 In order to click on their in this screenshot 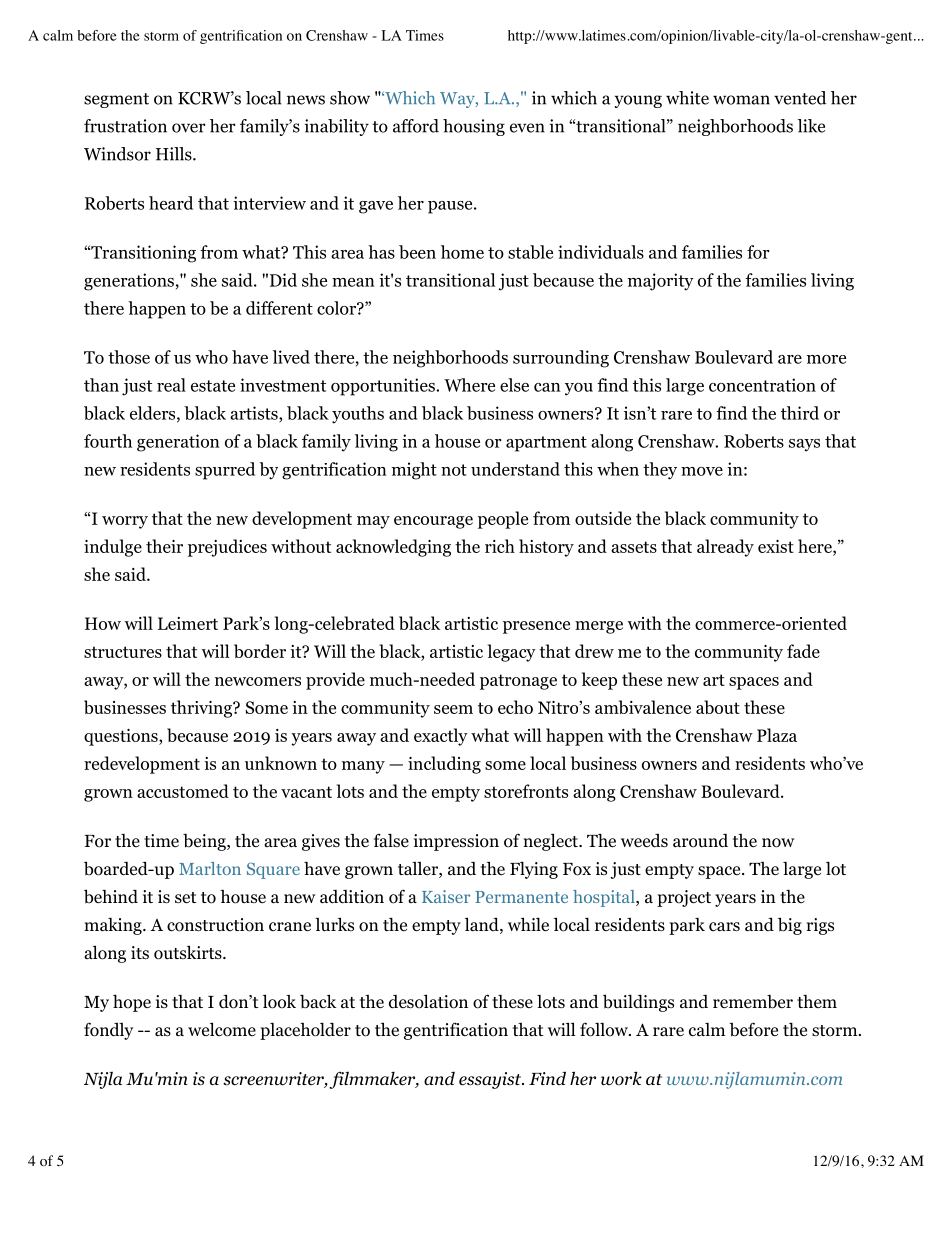, I will do `click(164, 546)`.
